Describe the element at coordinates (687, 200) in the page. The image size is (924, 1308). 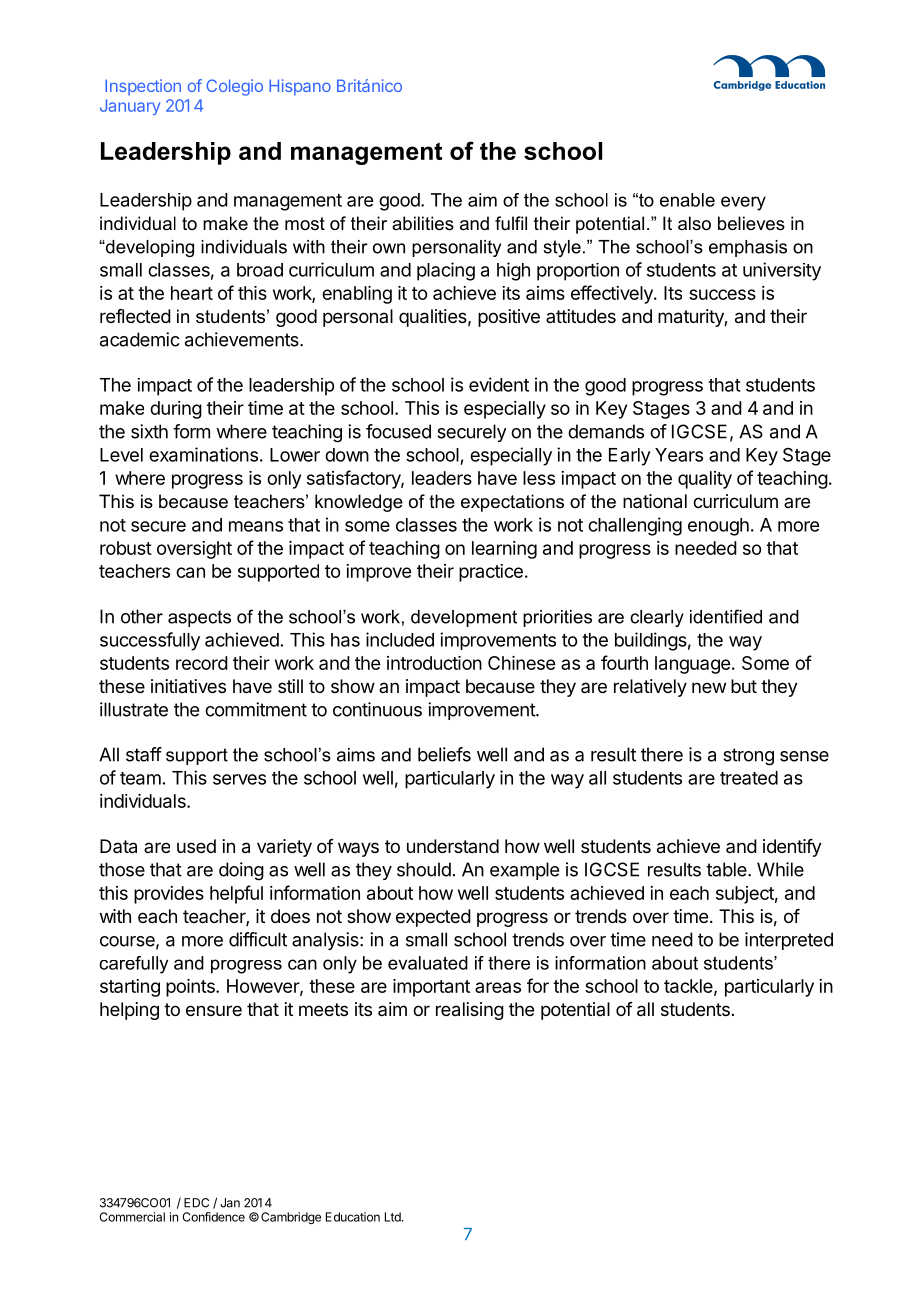
I see `enable` at that location.
